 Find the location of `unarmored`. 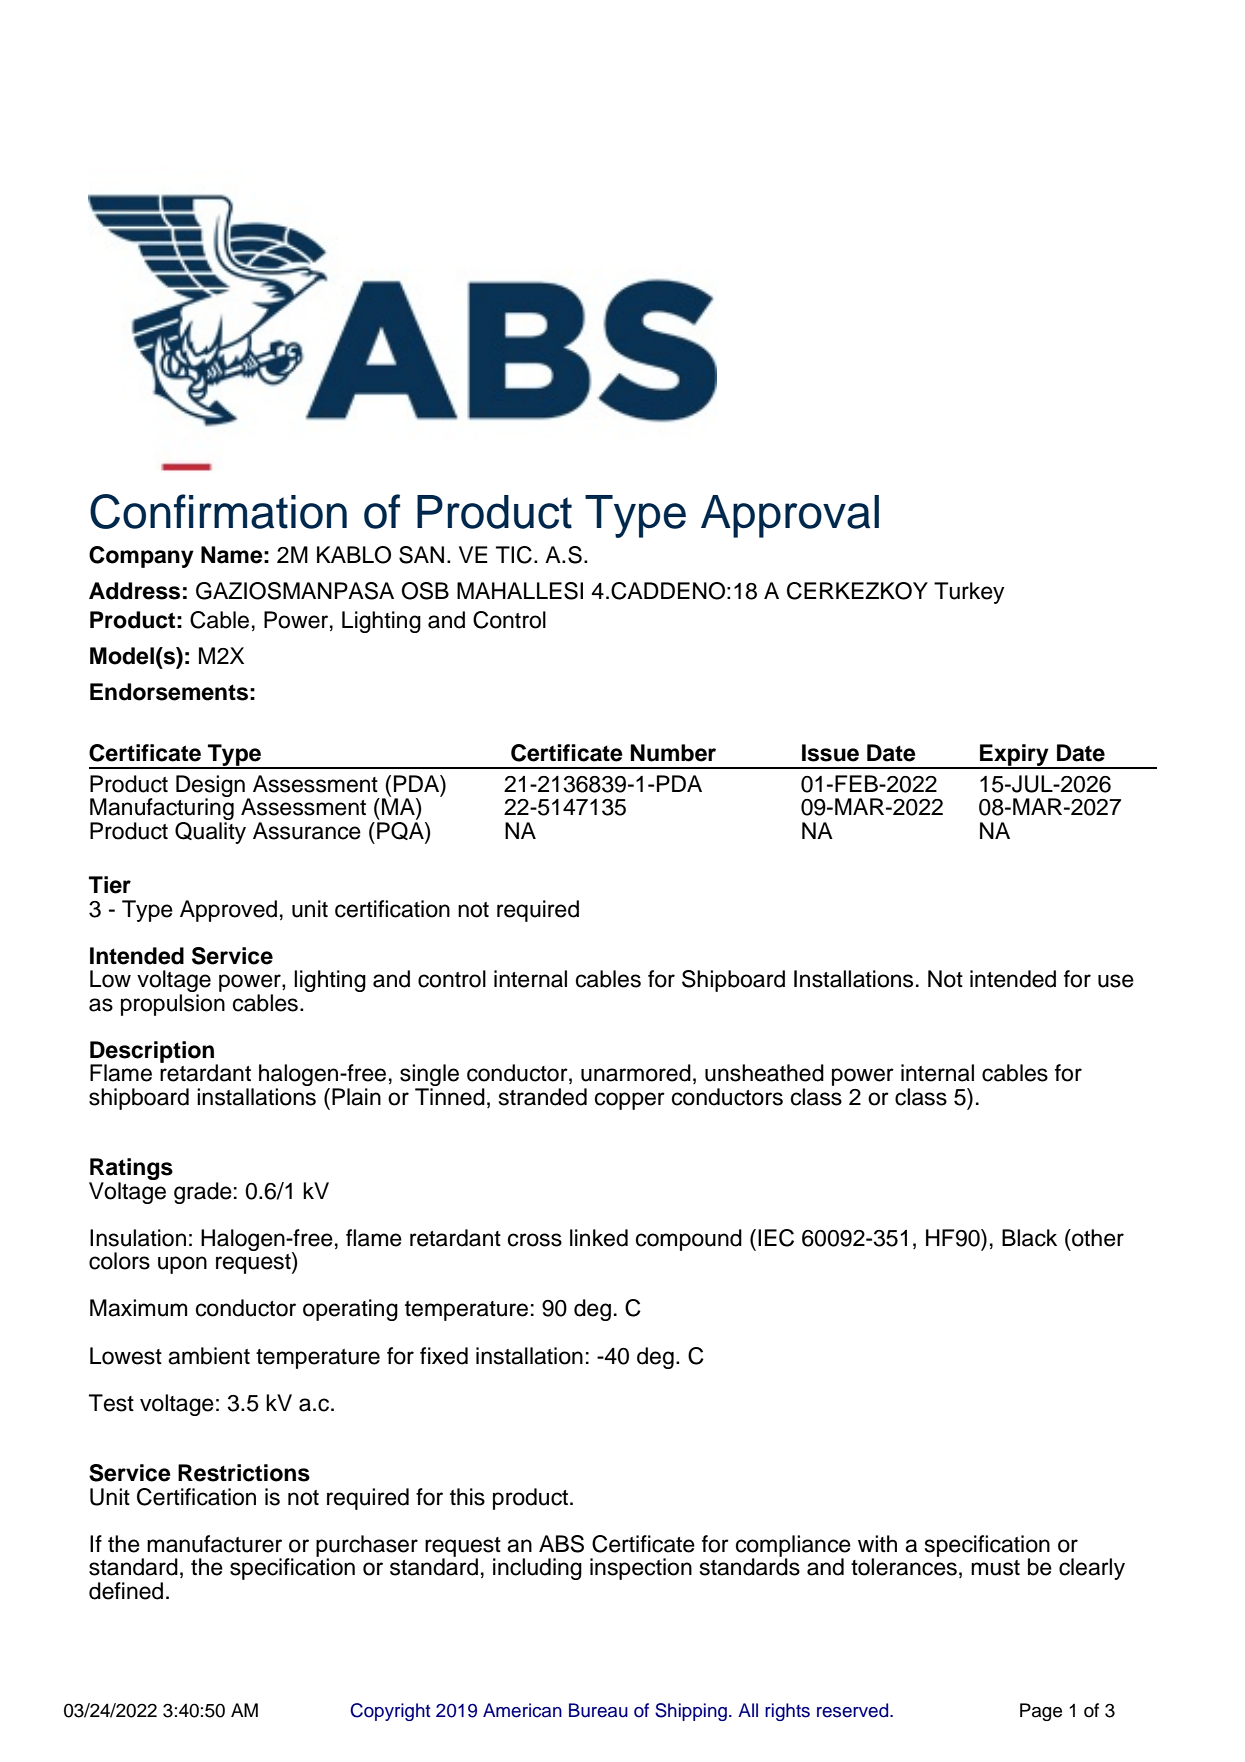

unarmored is located at coordinates (636, 1073).
